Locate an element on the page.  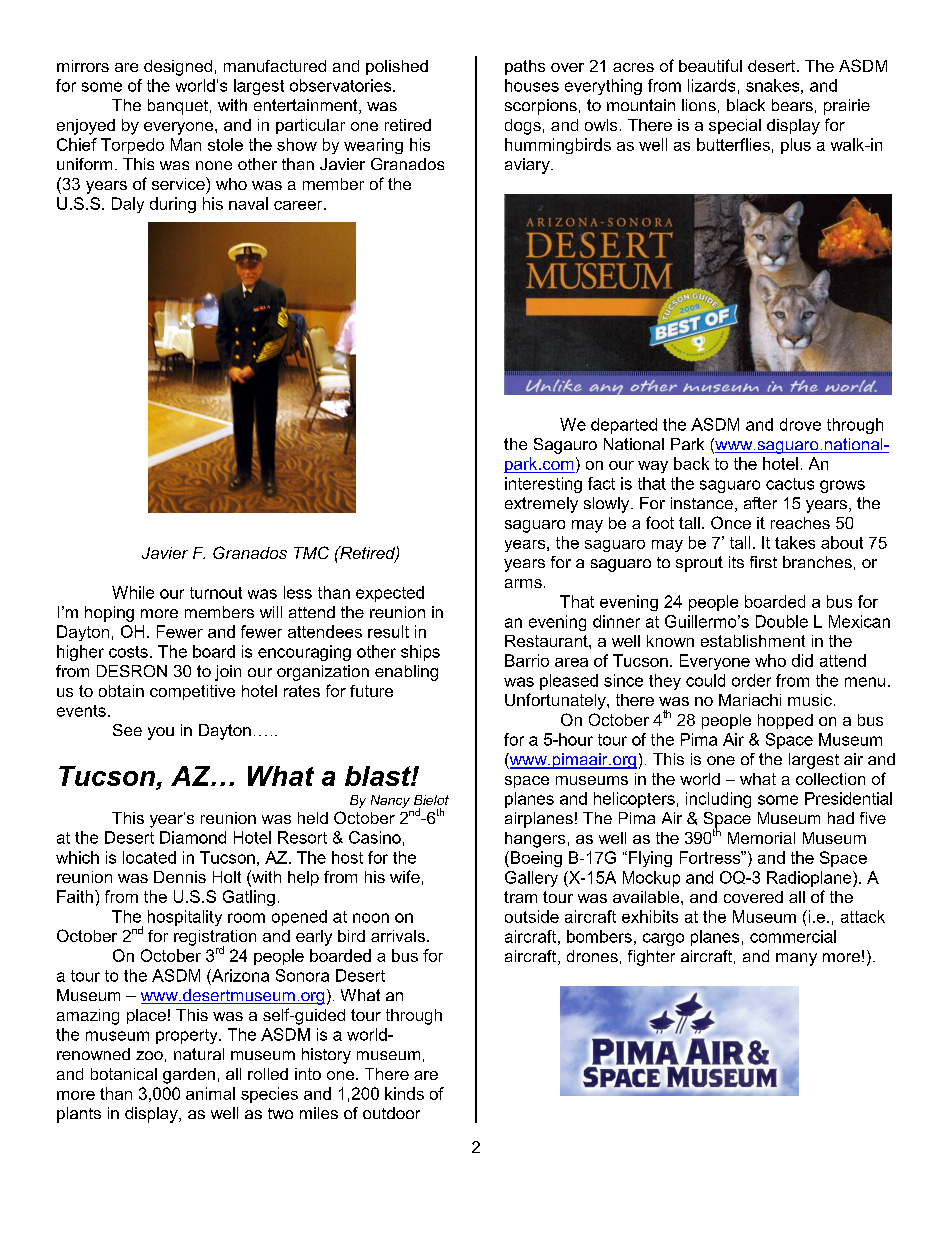
hangers is located at coordinates (535, 840).
